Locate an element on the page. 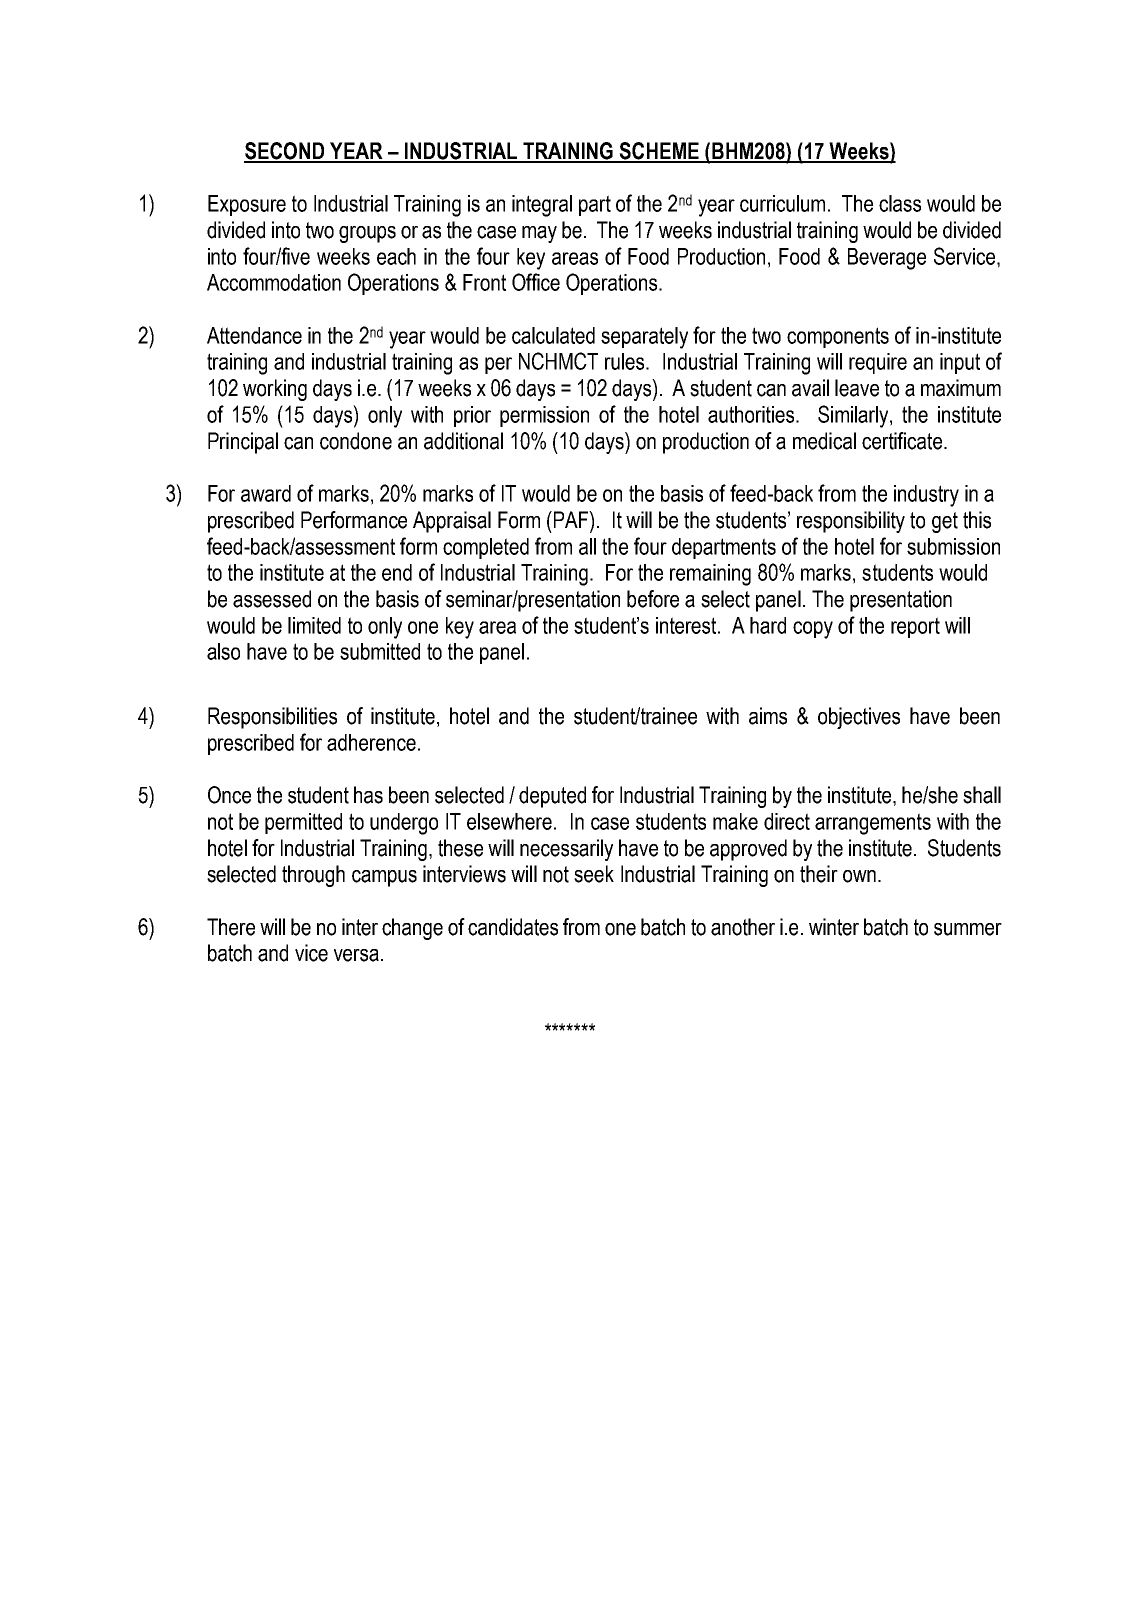 This document has width=1140, height=1612. SECOND is located at coordinates (285, 152).
